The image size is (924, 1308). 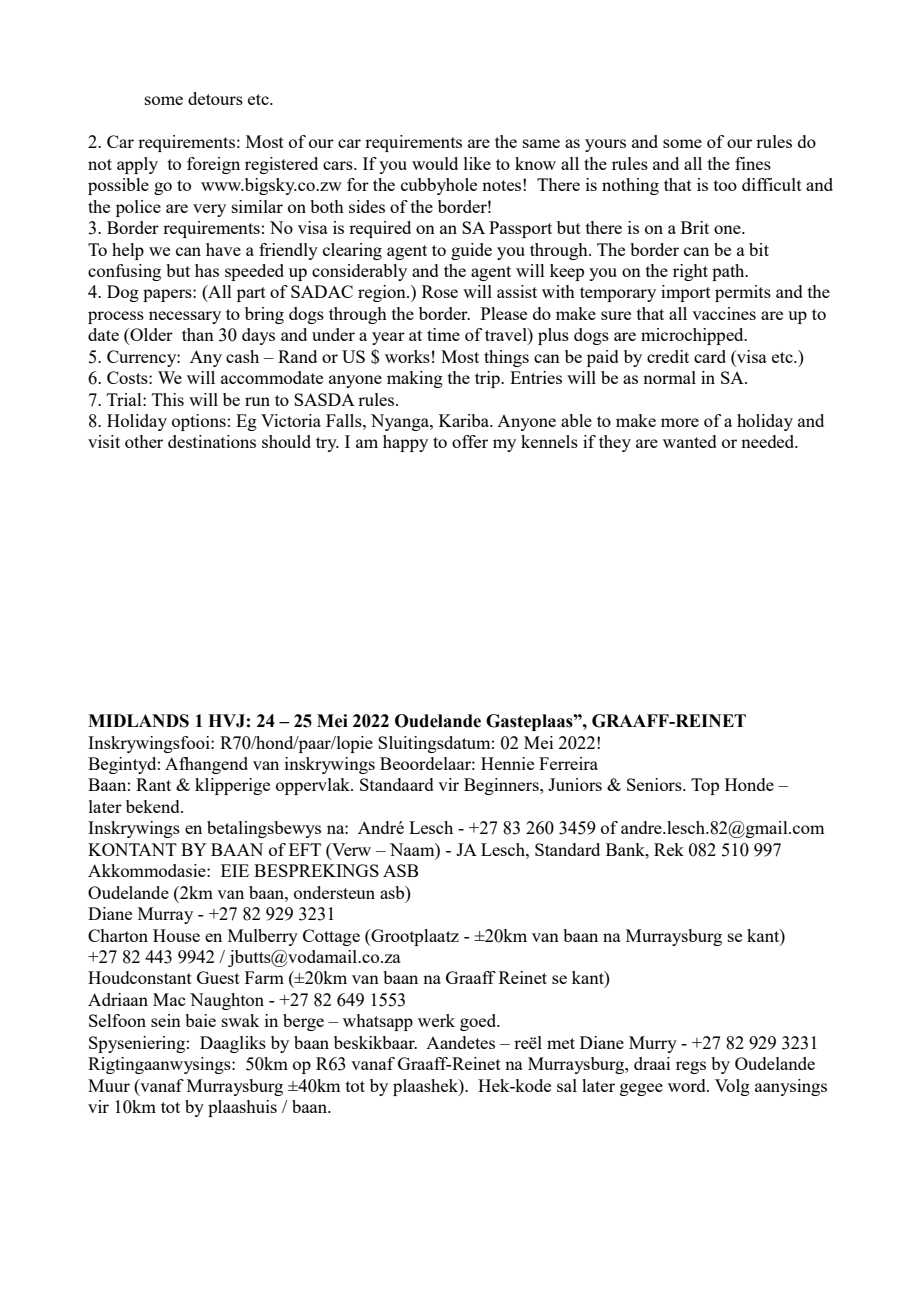 I want to click on wanted, so click(x=690, y=441).
